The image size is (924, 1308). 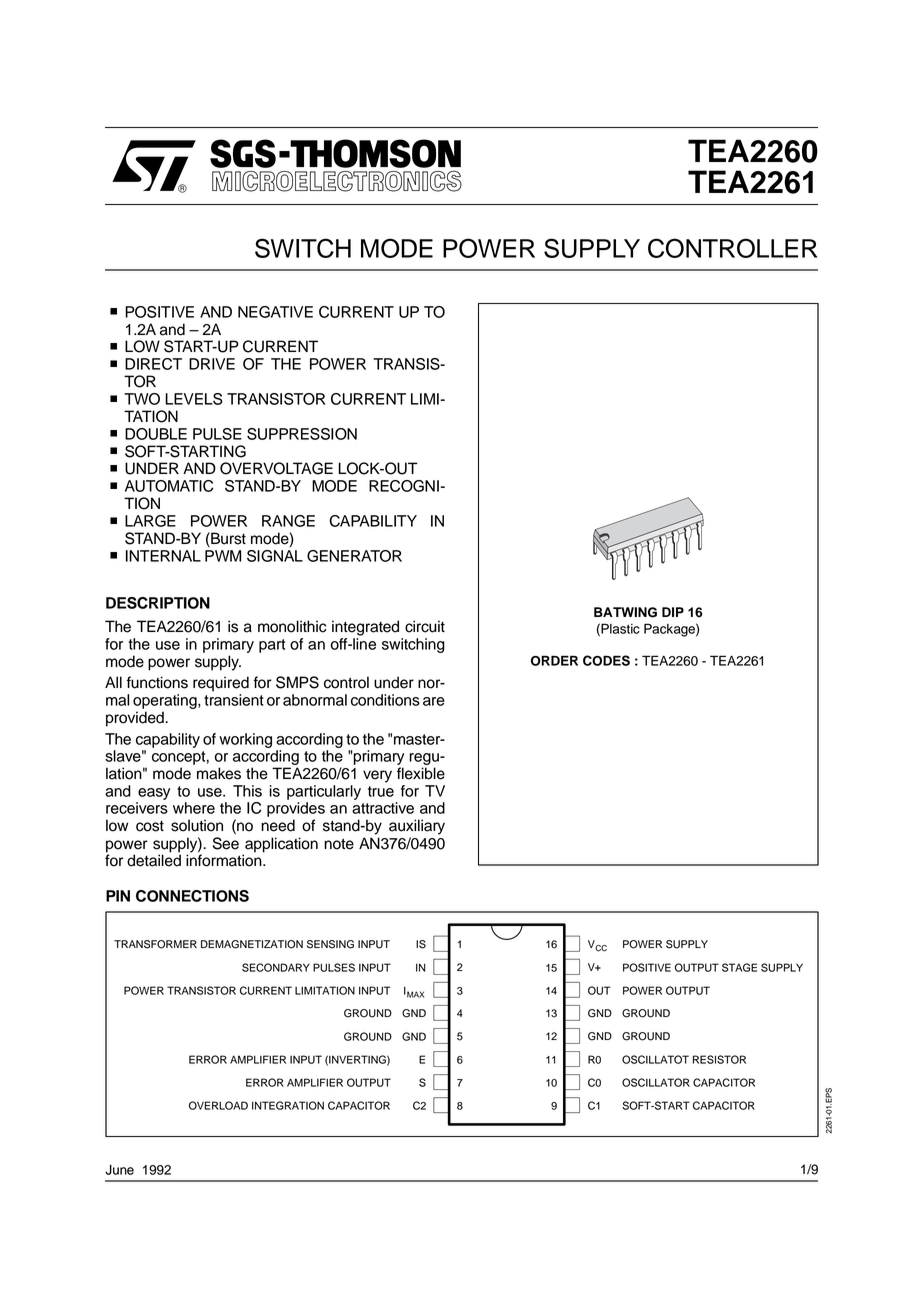 I want to click on OSCILLATOR, so click(x=656, y=1082).
